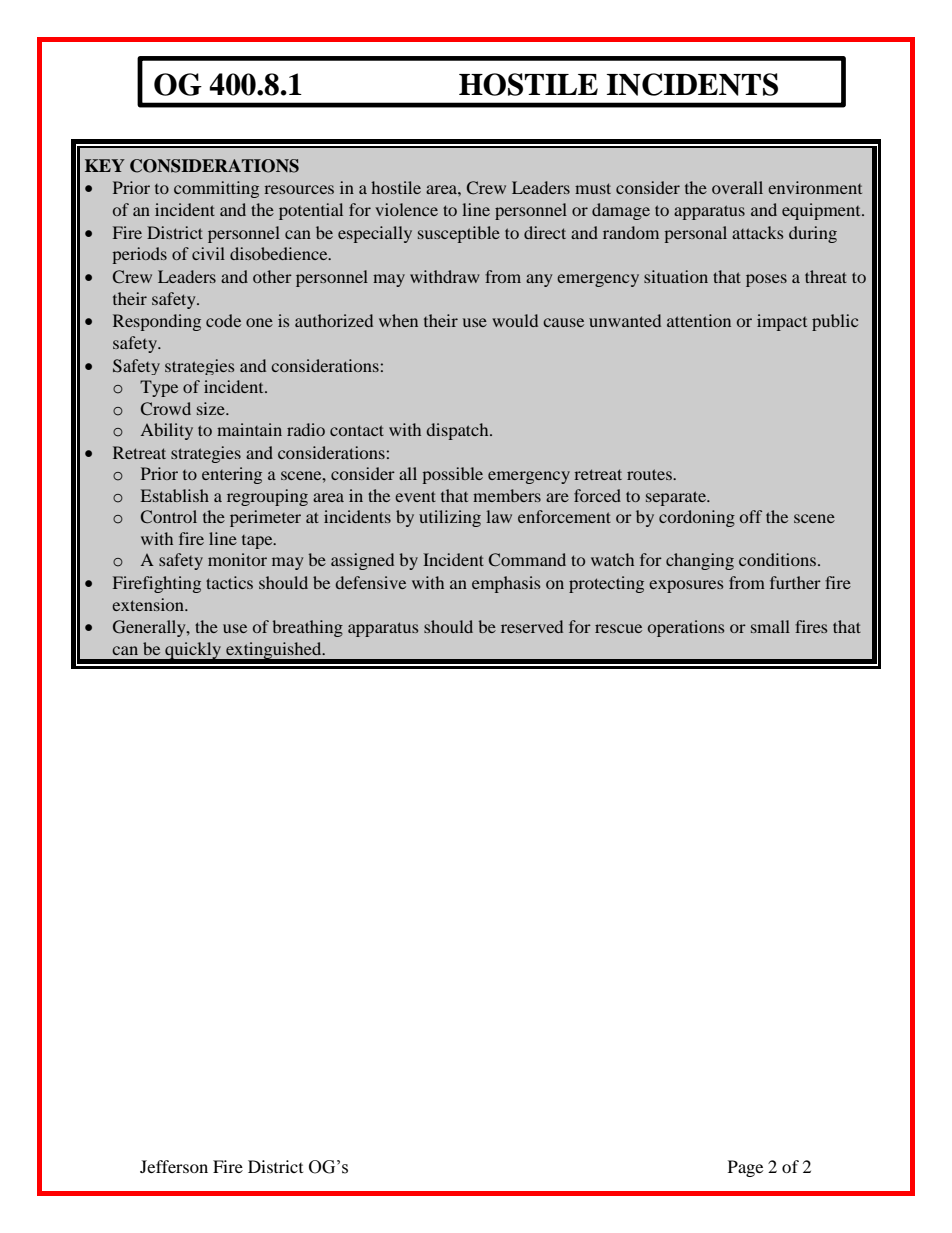 The image size is (952, 1233). I want to click on dispatch, so click(459, 431).
